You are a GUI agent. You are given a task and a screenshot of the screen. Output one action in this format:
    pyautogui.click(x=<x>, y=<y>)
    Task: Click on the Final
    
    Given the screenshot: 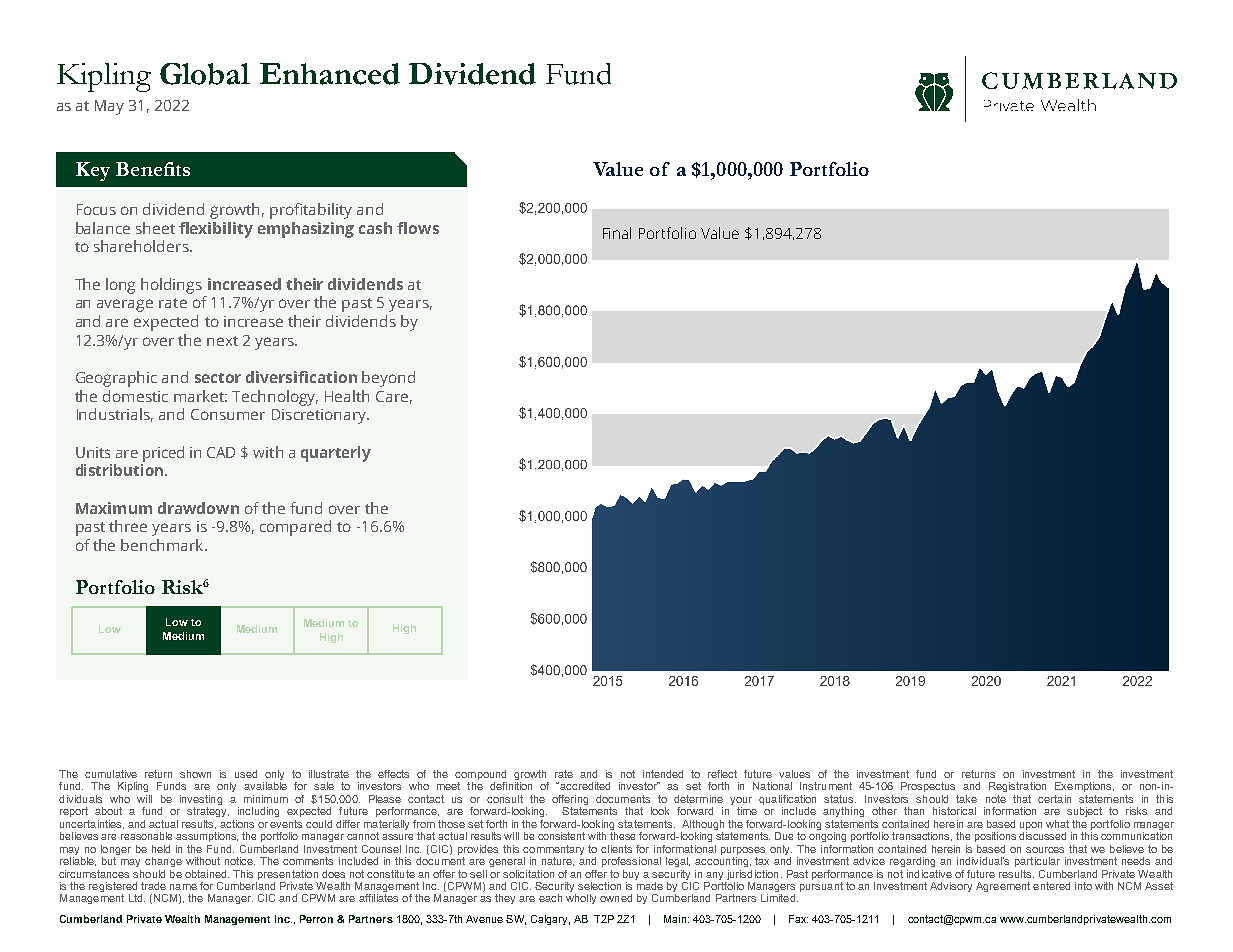 What is the action you would take?
    pyautogui.click(x=617, y=233)
